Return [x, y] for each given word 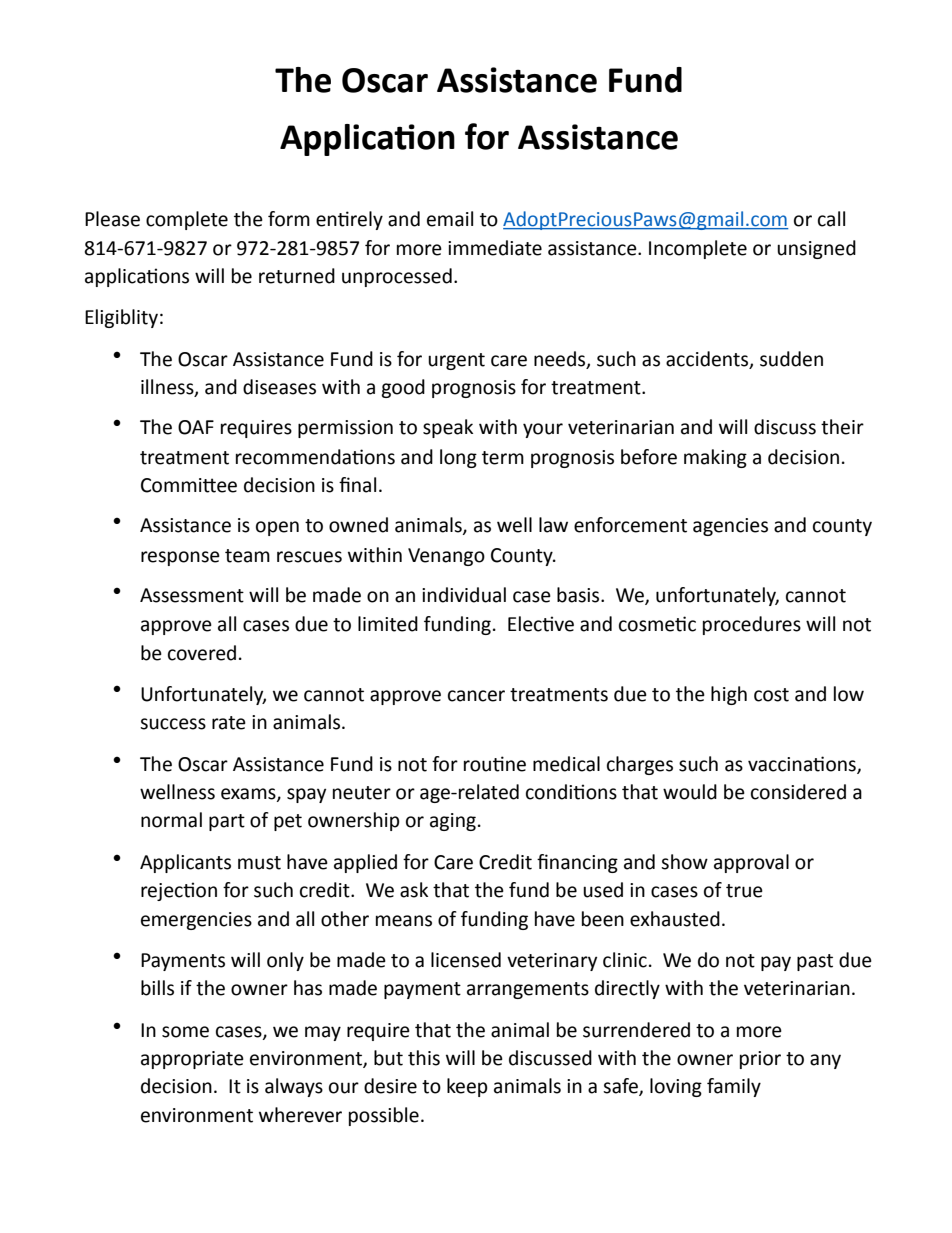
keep [467, 1087]
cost [771, 695]
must [259, 863]
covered [202, 653]
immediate [495, 248]
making [715, 458]
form [289, 219]
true [744, 891]
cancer [476, 696]
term [503, 458]
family [734, 1087]
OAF [196, 427]
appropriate [192, 1060]
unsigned [816, 249]
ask [414, 890]
